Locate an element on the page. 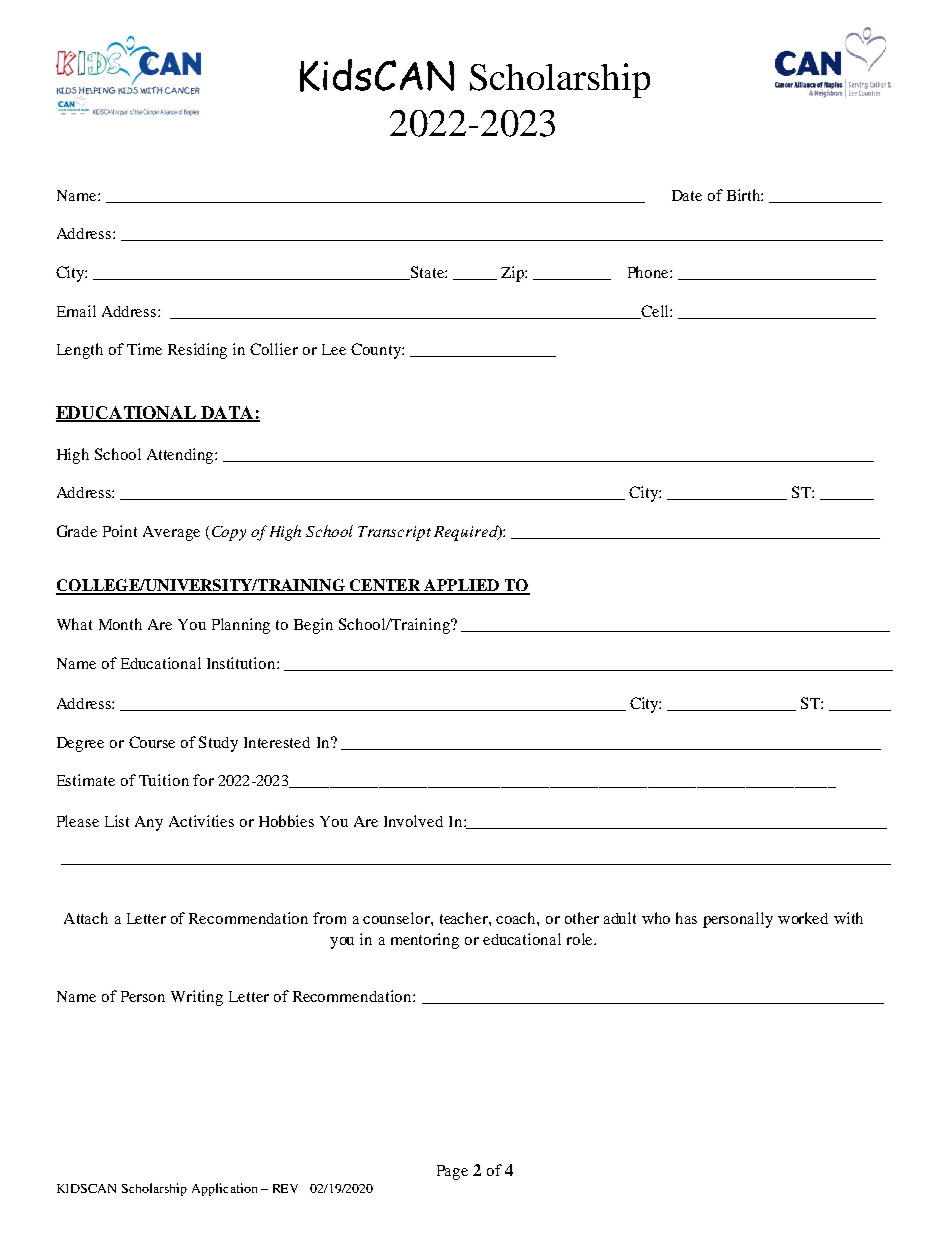 This image has width=952, height=1233. APPLIED is located at coordinates (461, 586).
